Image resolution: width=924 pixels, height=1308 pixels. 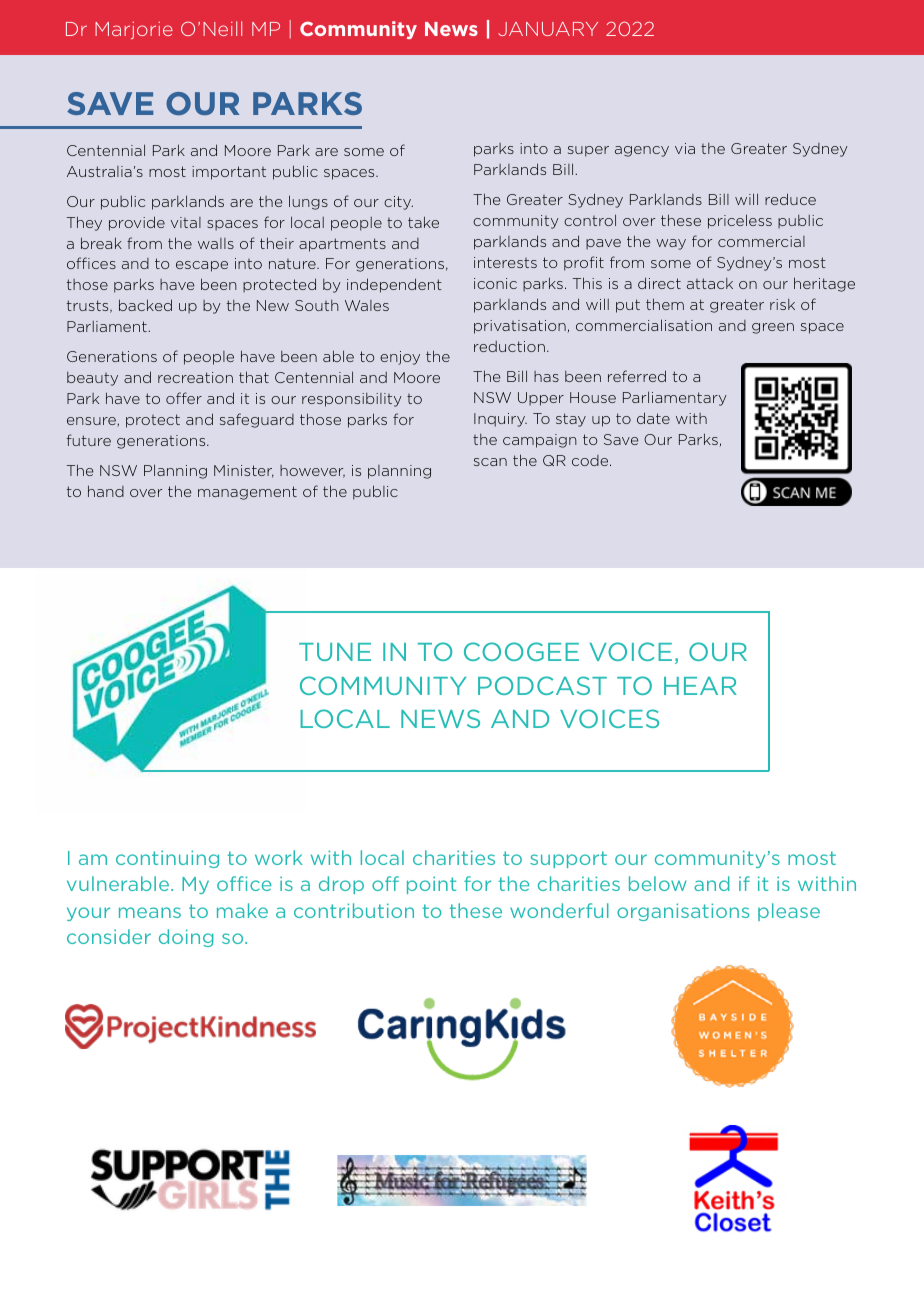 What do you see at coordinates (431, 885) in the screenshot?
I see `point` at bounding box center [431, 885].
